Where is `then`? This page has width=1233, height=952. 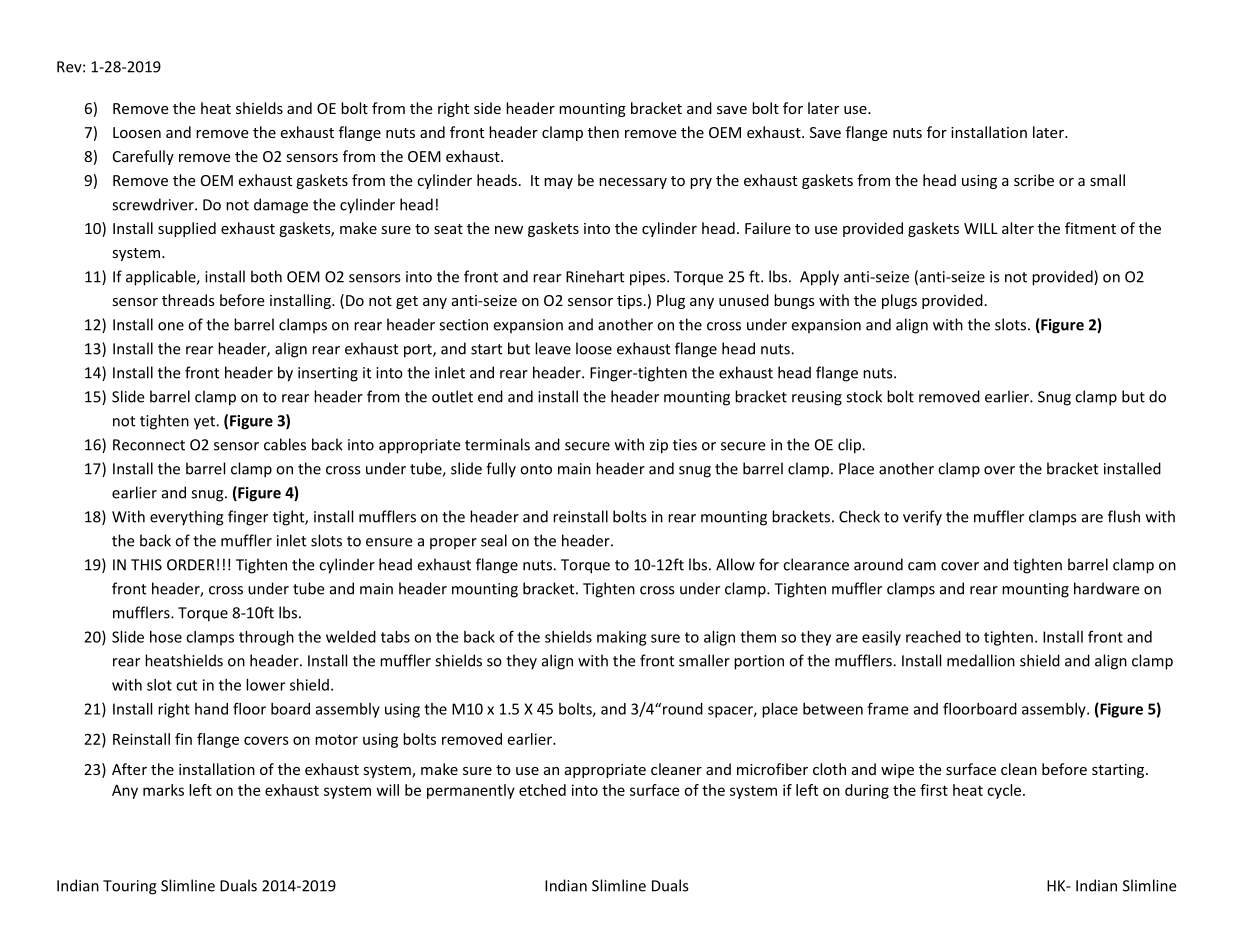
then is located at coordinates (603, 132).
